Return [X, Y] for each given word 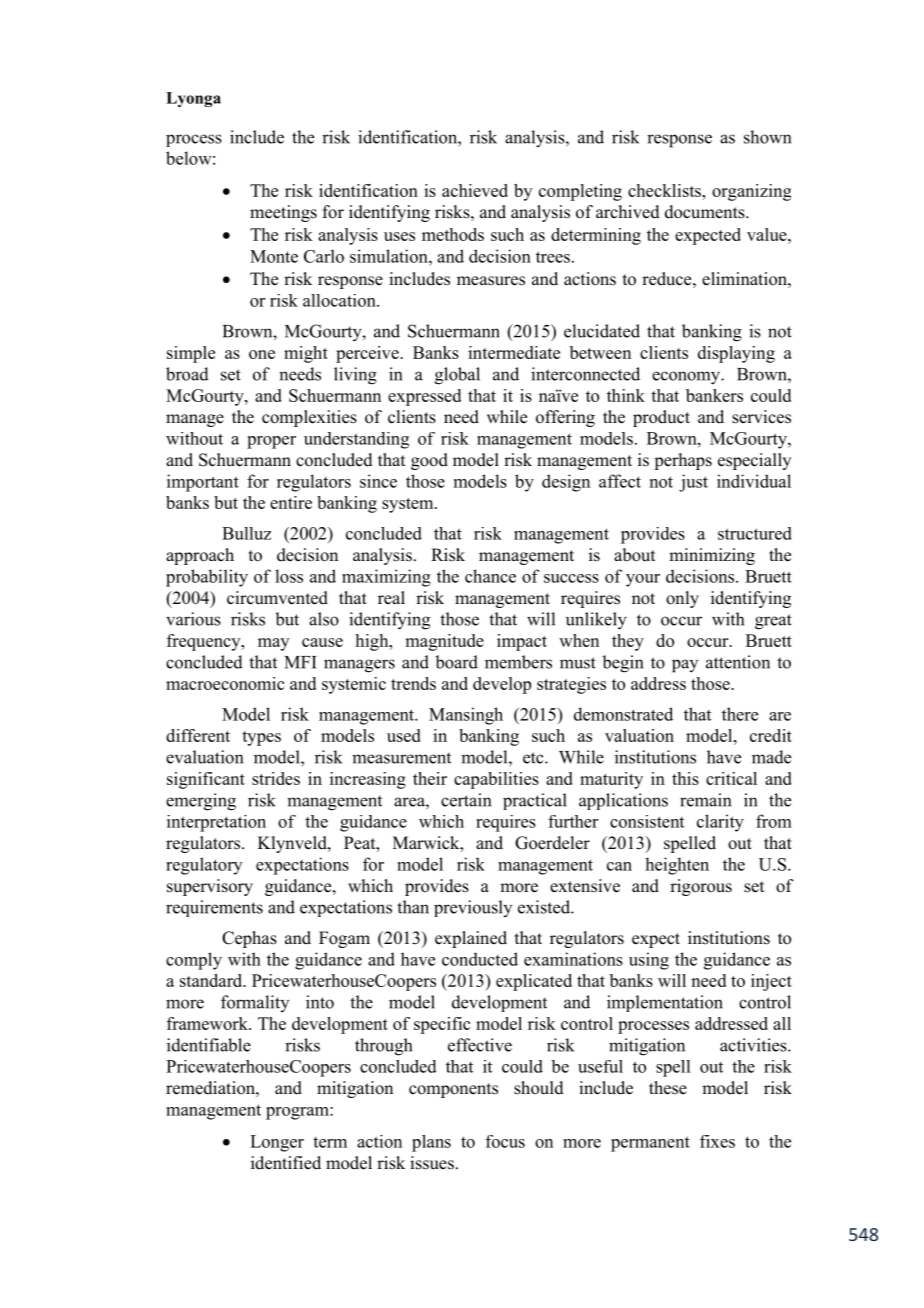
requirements [214, 908]
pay [685, 666]
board [456, 662]
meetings [283, 213]
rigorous [701, 887]
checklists [665, 190]
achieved [475, 190]
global [457, 376]
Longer [277, 1143]
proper [271, 442]
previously [473, 908]
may [273, 644]
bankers [714, 395]
